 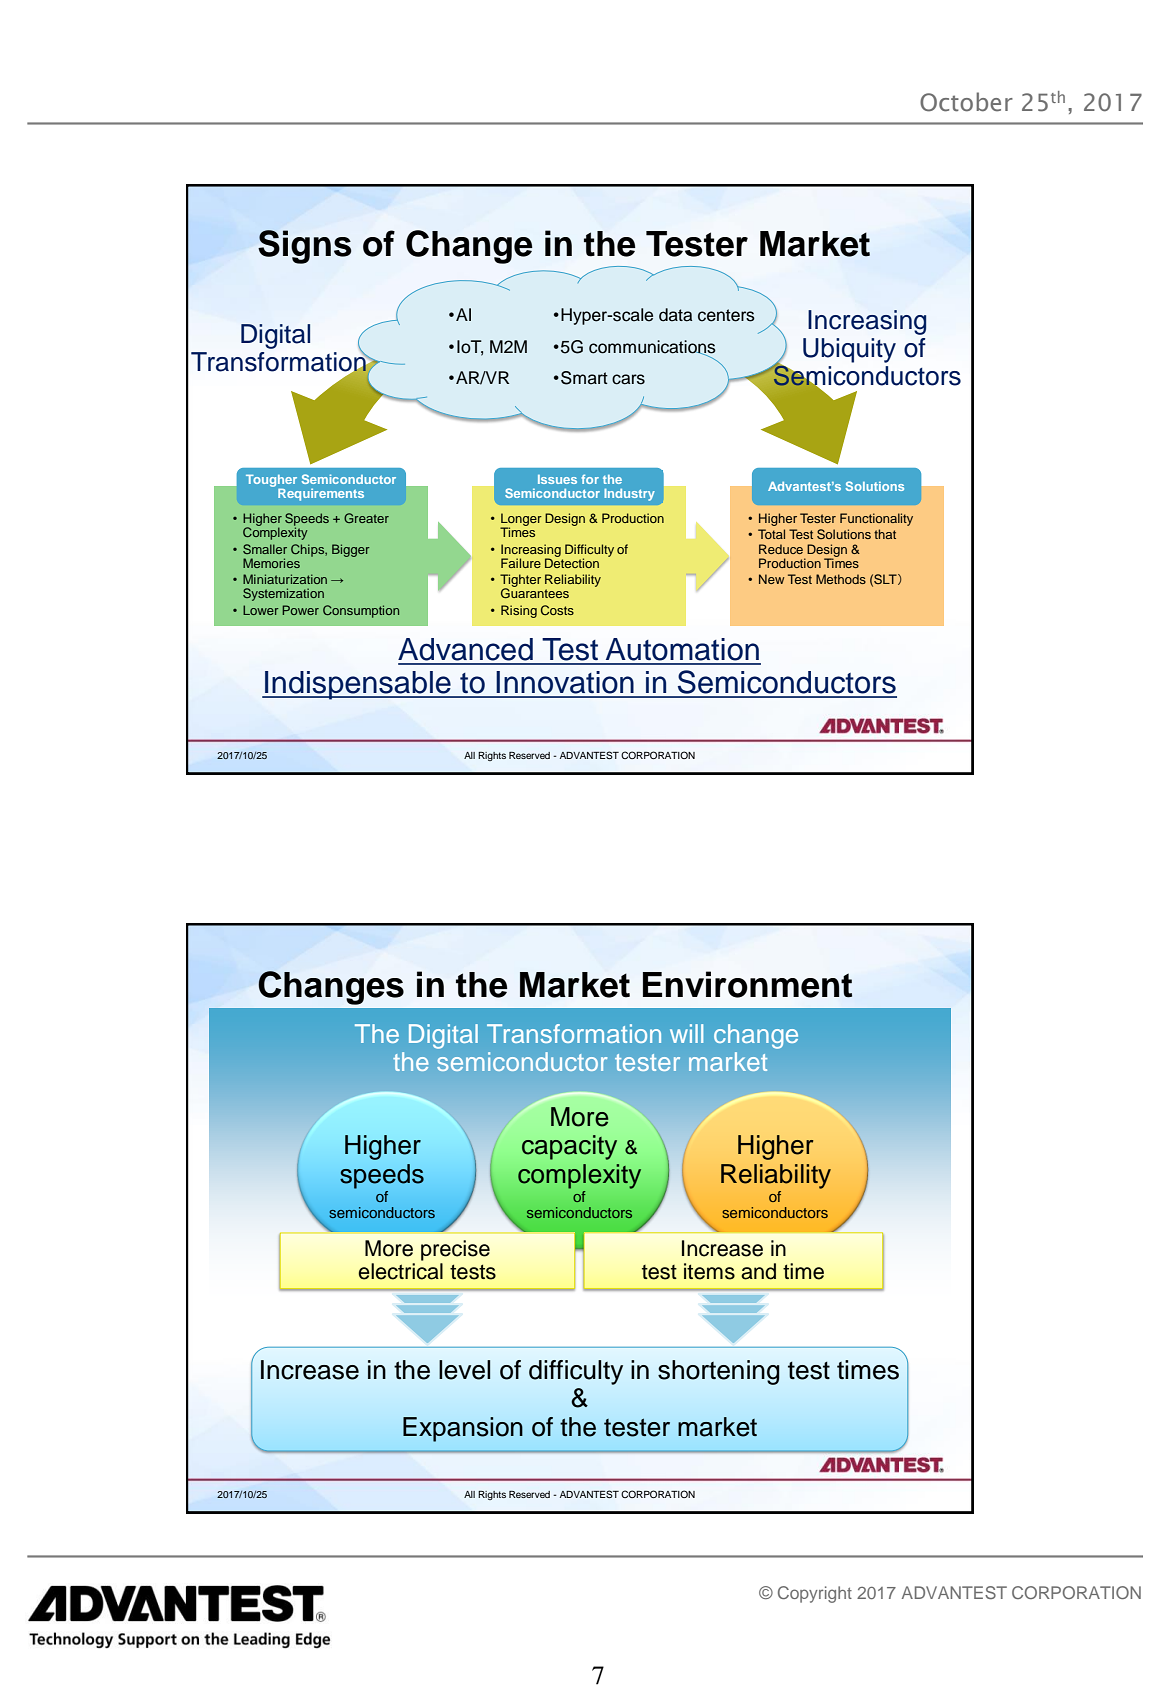 What do you see at coordinates (841, 579) in the document?
I see `Methods` at bounding box center [841, 579].
